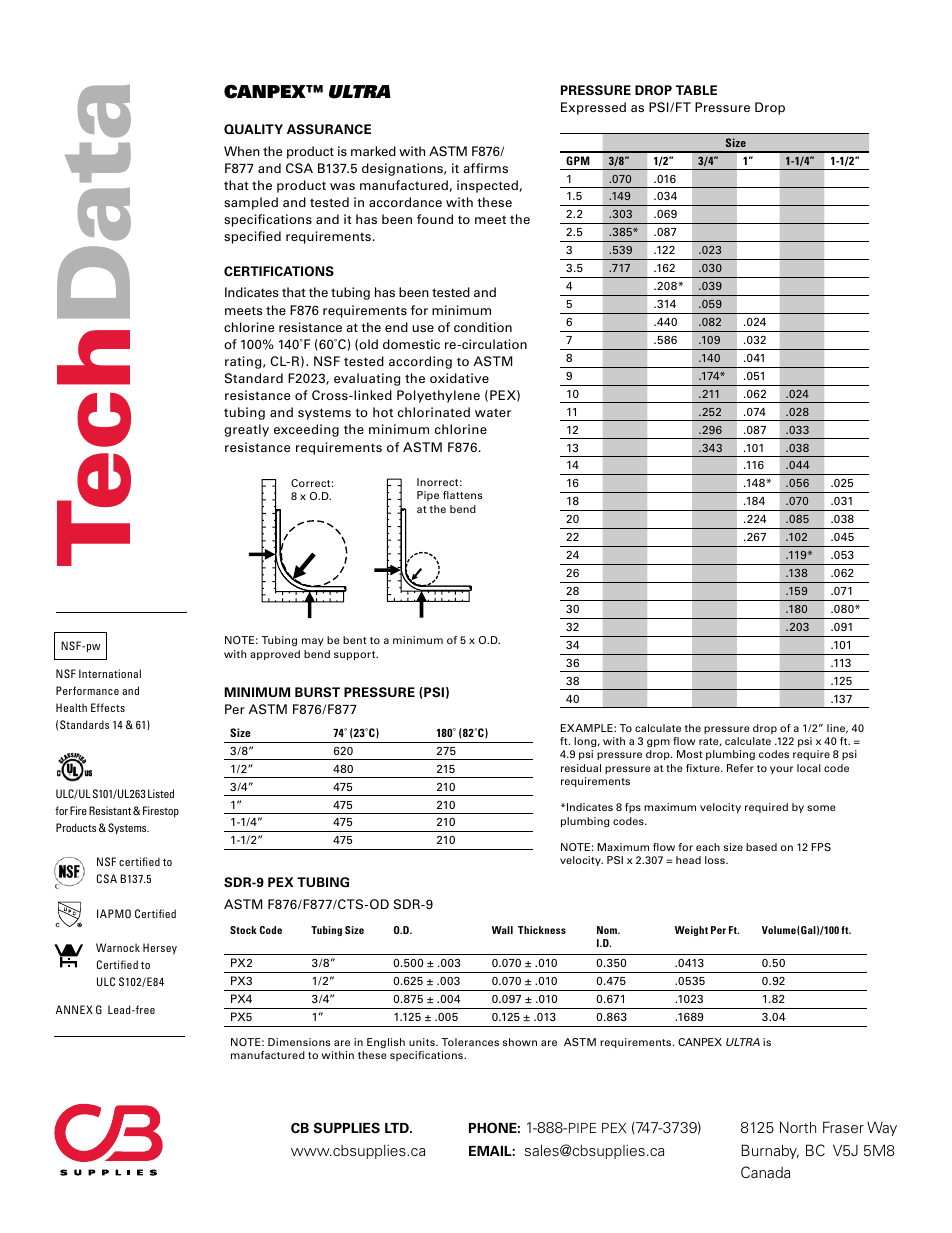 The image size is (952, 1233). Describe the element at coordinates (809, 768) in the screenshot. I see `local` at that location.
